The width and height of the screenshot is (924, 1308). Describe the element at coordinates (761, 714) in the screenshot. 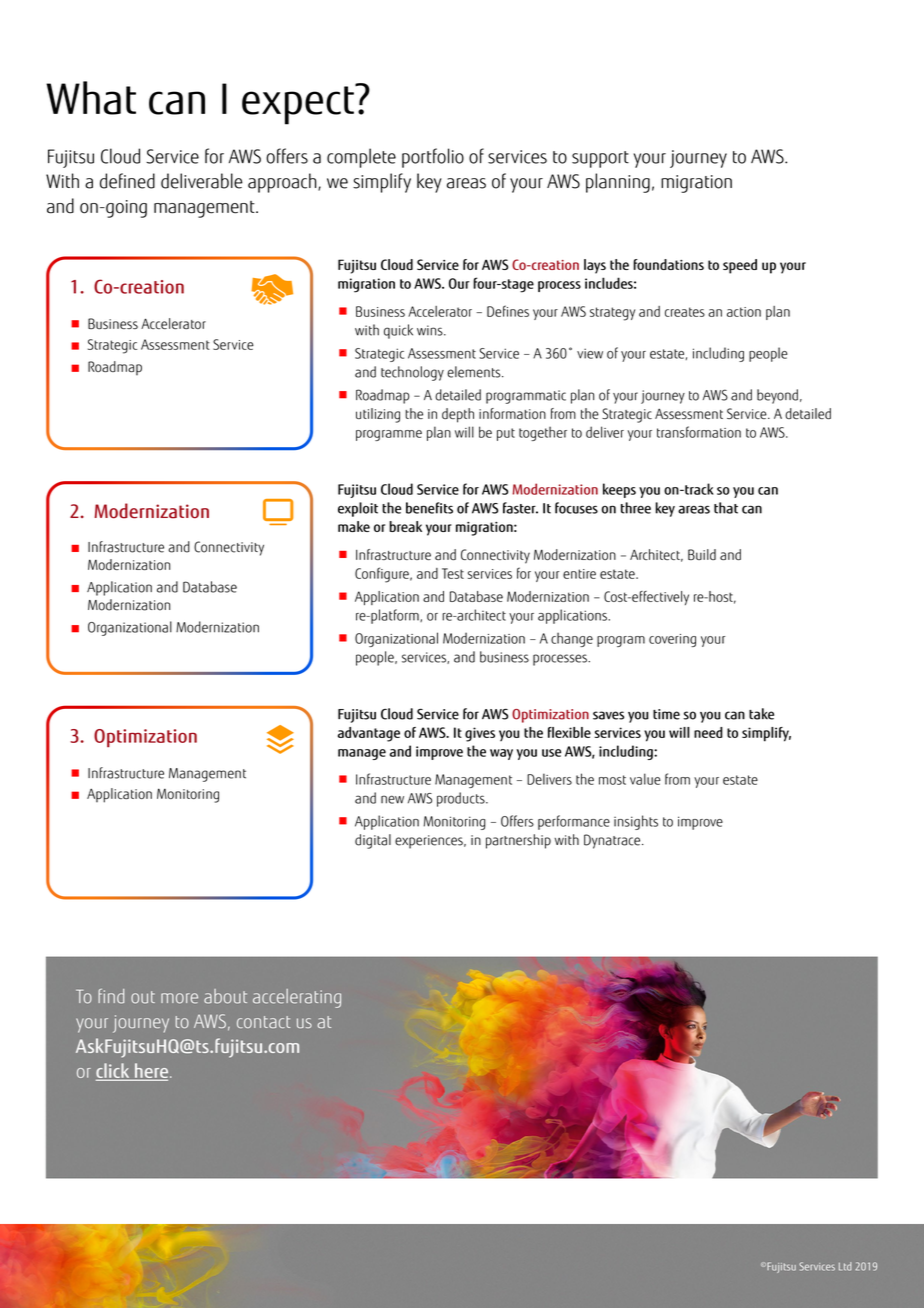

I see `take` at that location.
